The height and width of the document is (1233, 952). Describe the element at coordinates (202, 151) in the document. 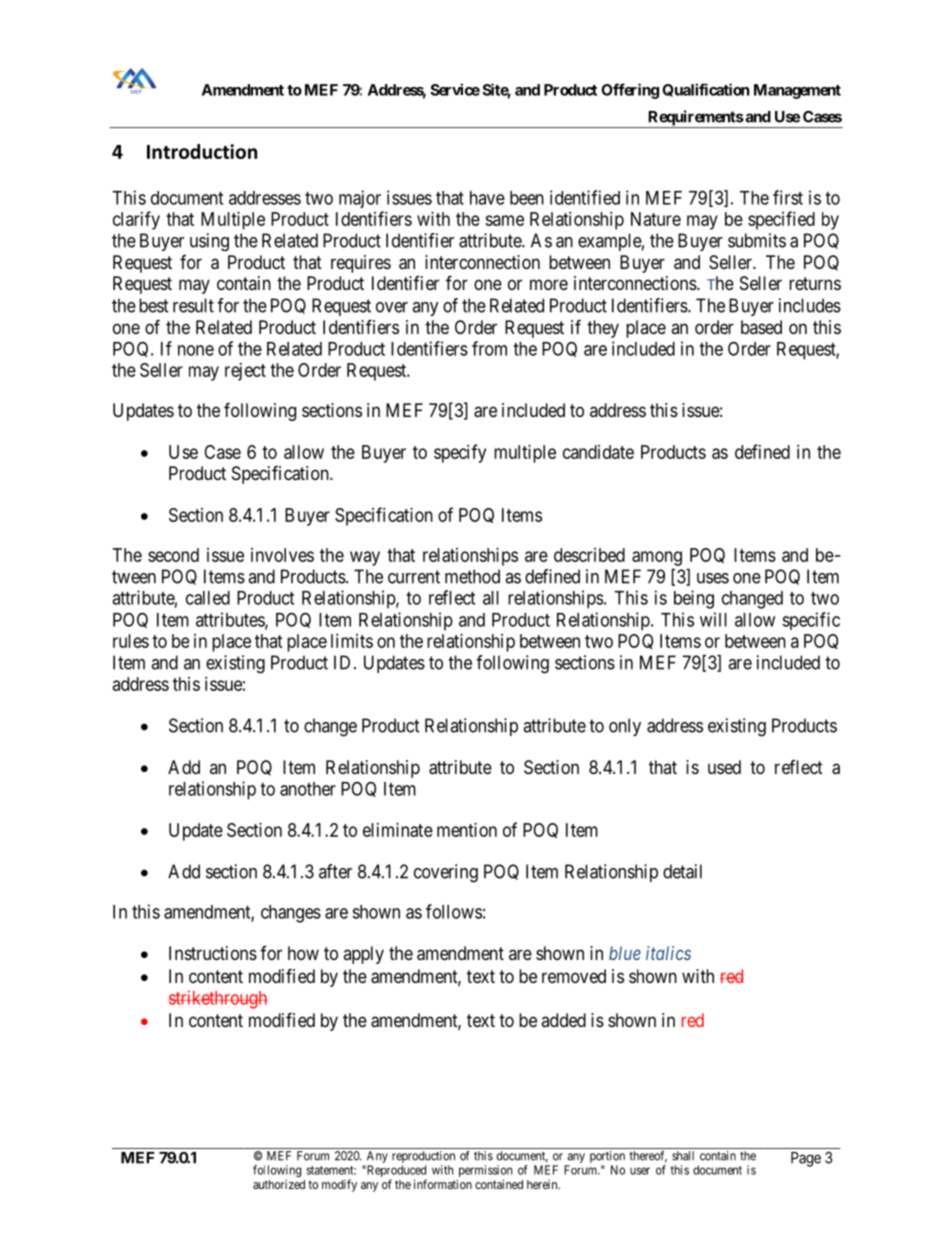

I see `Introduction` at that location.
